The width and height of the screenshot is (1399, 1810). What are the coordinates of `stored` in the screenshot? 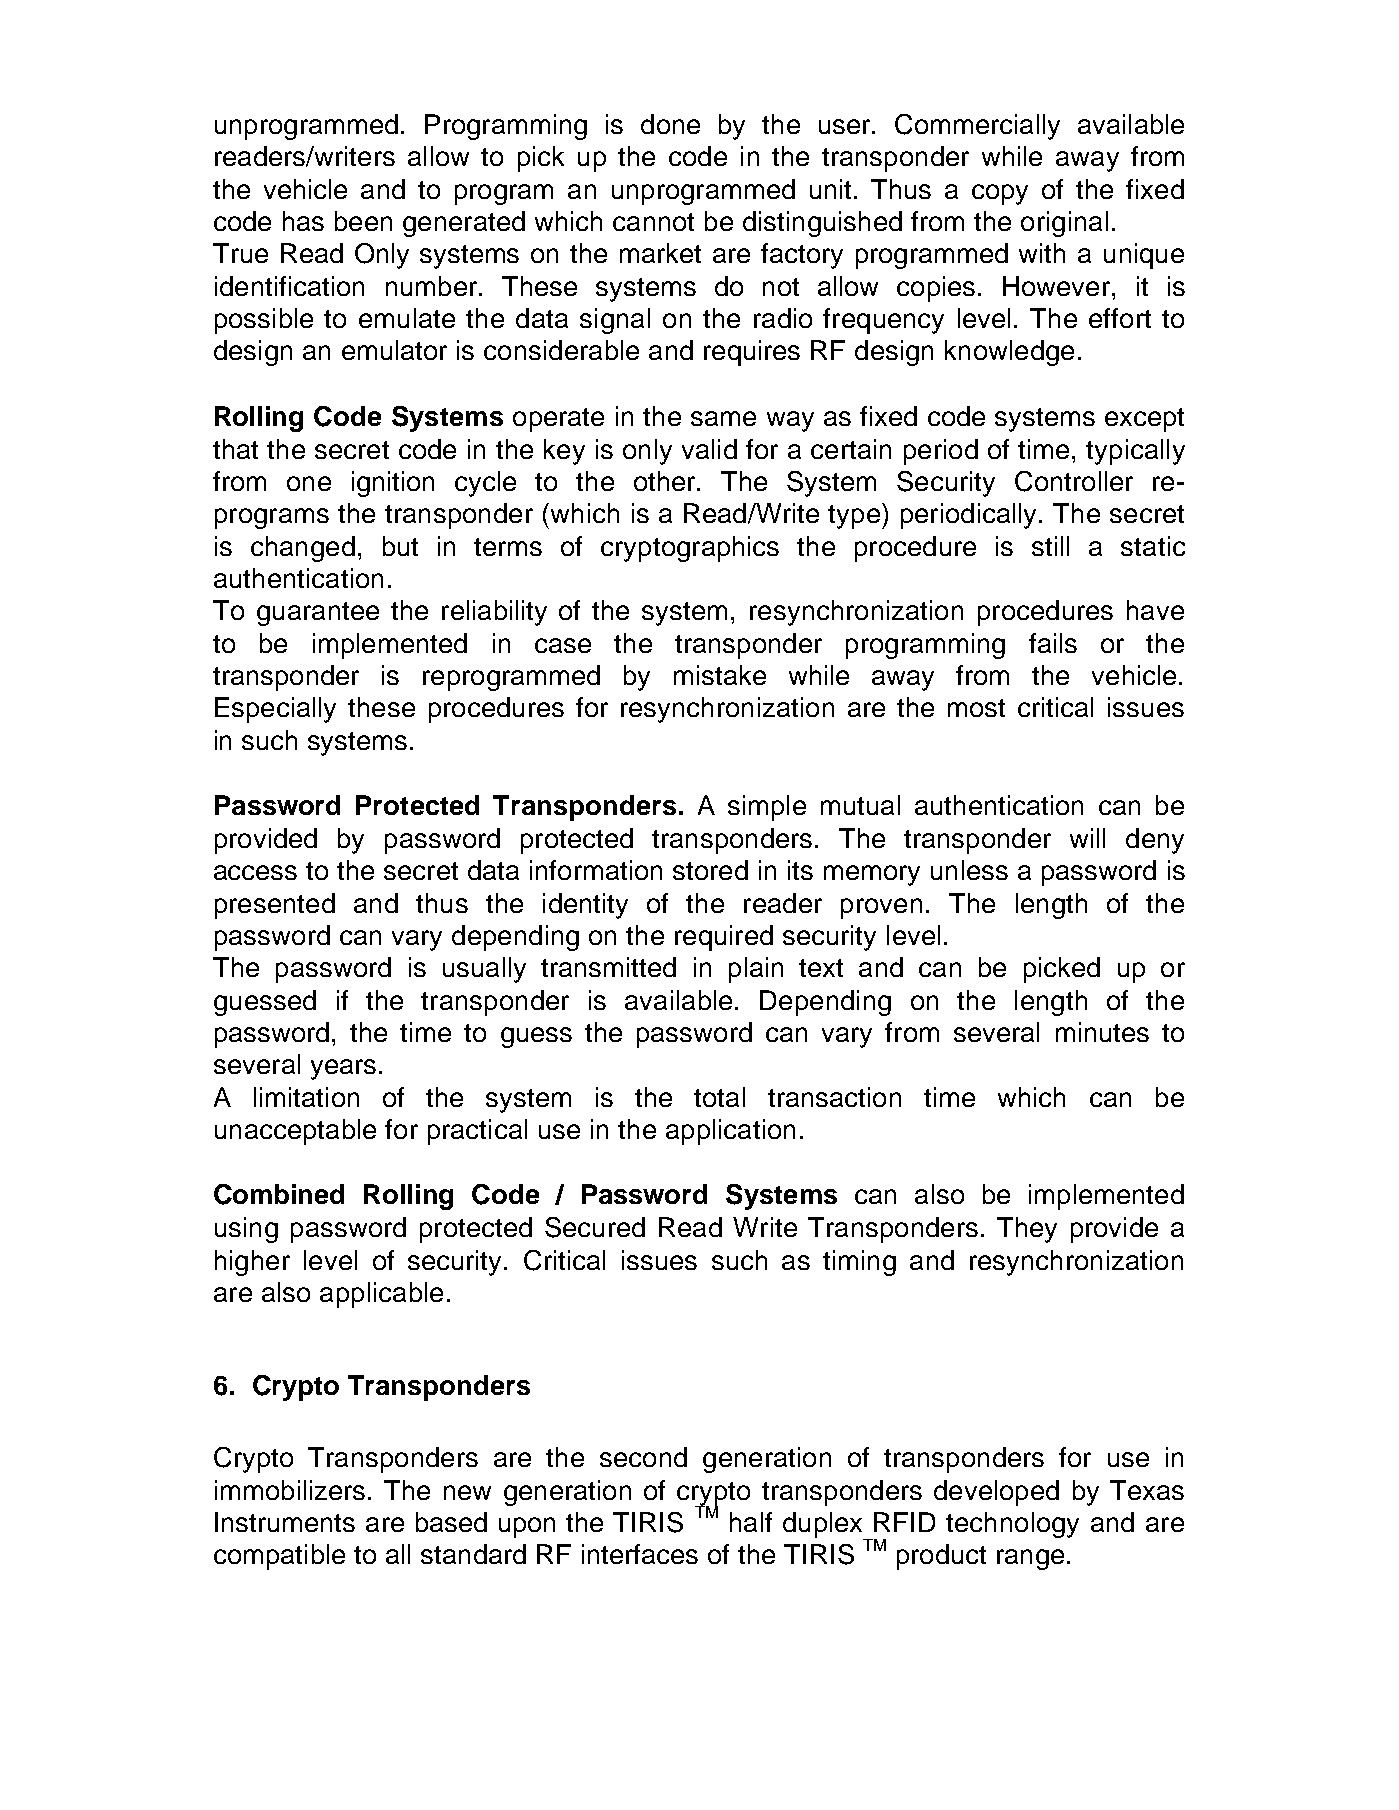 It's located at (710, 870).
